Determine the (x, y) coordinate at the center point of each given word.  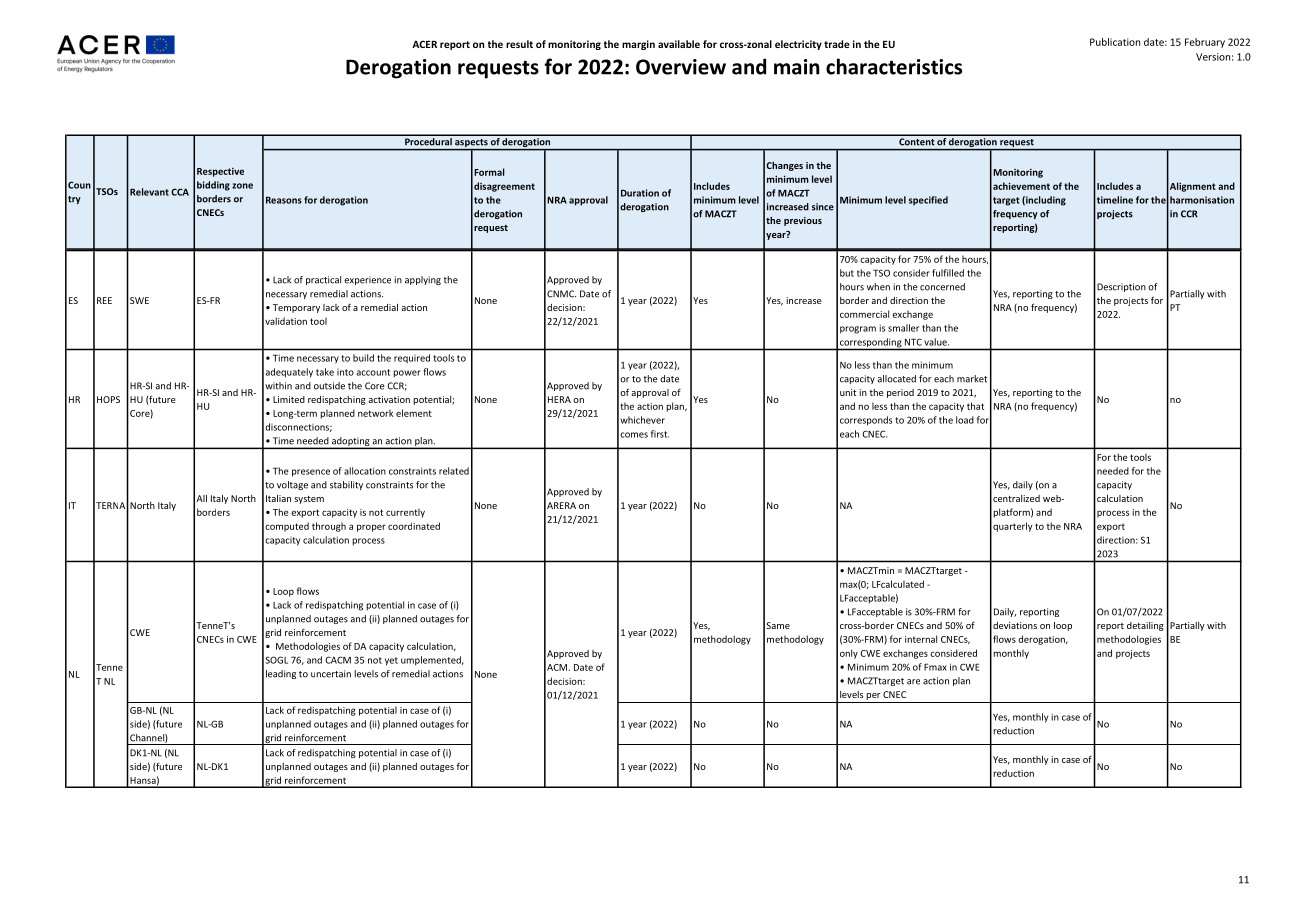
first (660, 434)
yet (391, 661)
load (965, 420)
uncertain (331, 674)
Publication (1115, 42)
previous (803, 221)
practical (323, 280)
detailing (1145, 626)
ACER (424, 44)
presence (311, 473)
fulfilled (948, 273)
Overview (681, 67)
